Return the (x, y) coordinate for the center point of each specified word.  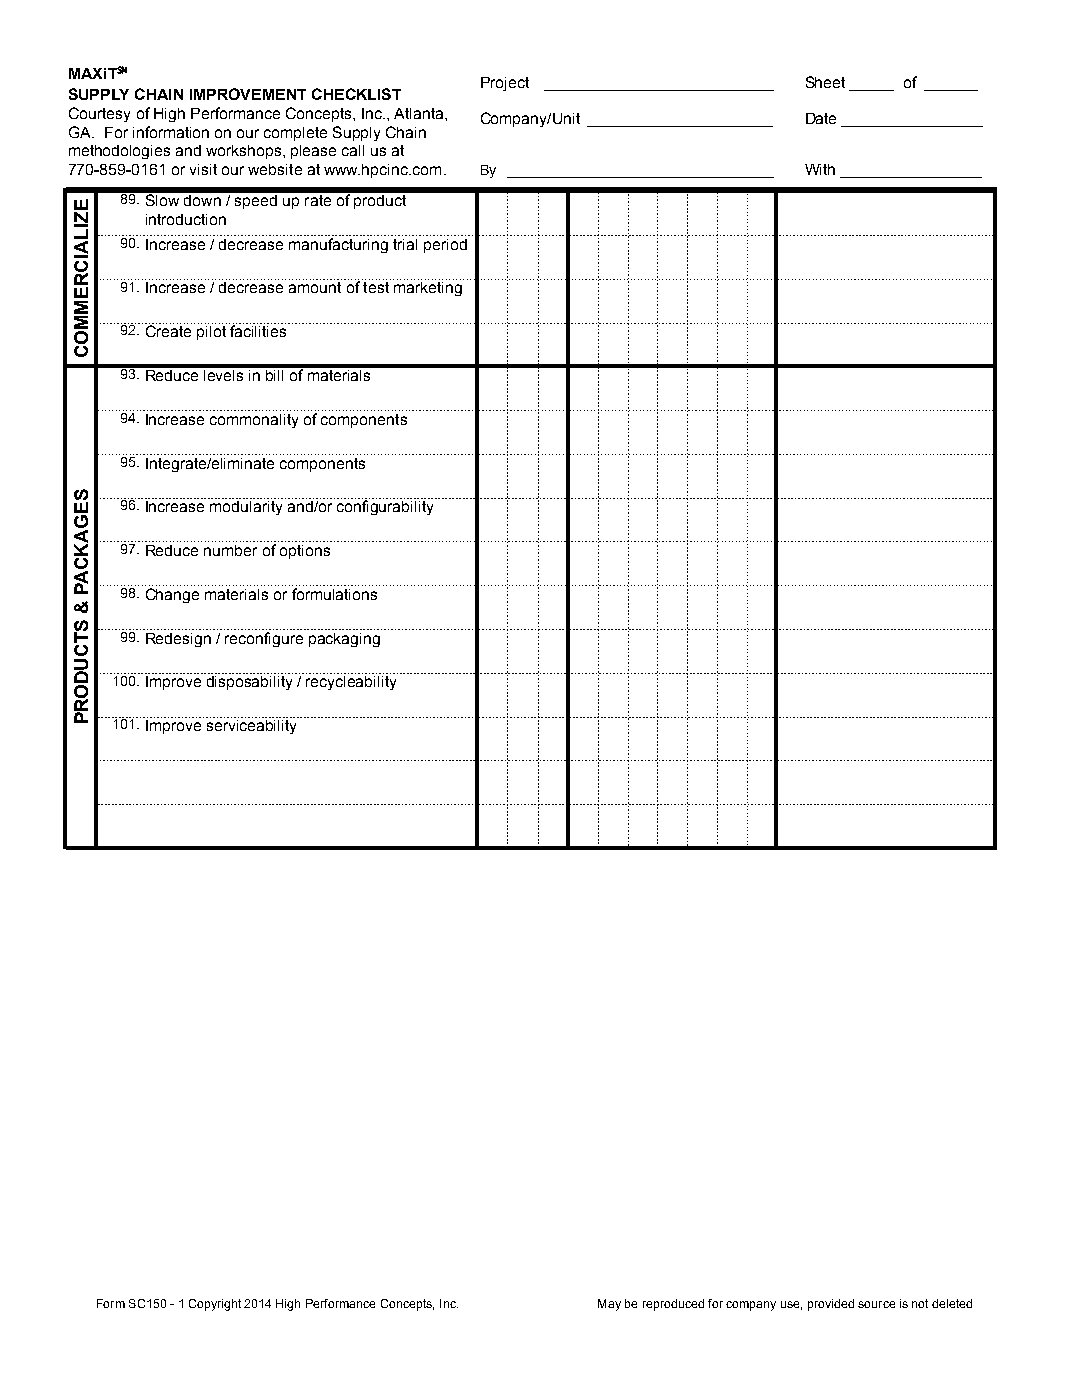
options (305, 552)
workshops (245, 152)
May (609, 1305)
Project (505, 84)
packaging (344, 640)
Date (821, 118)
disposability (249, 683)
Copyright (215, 1305)
